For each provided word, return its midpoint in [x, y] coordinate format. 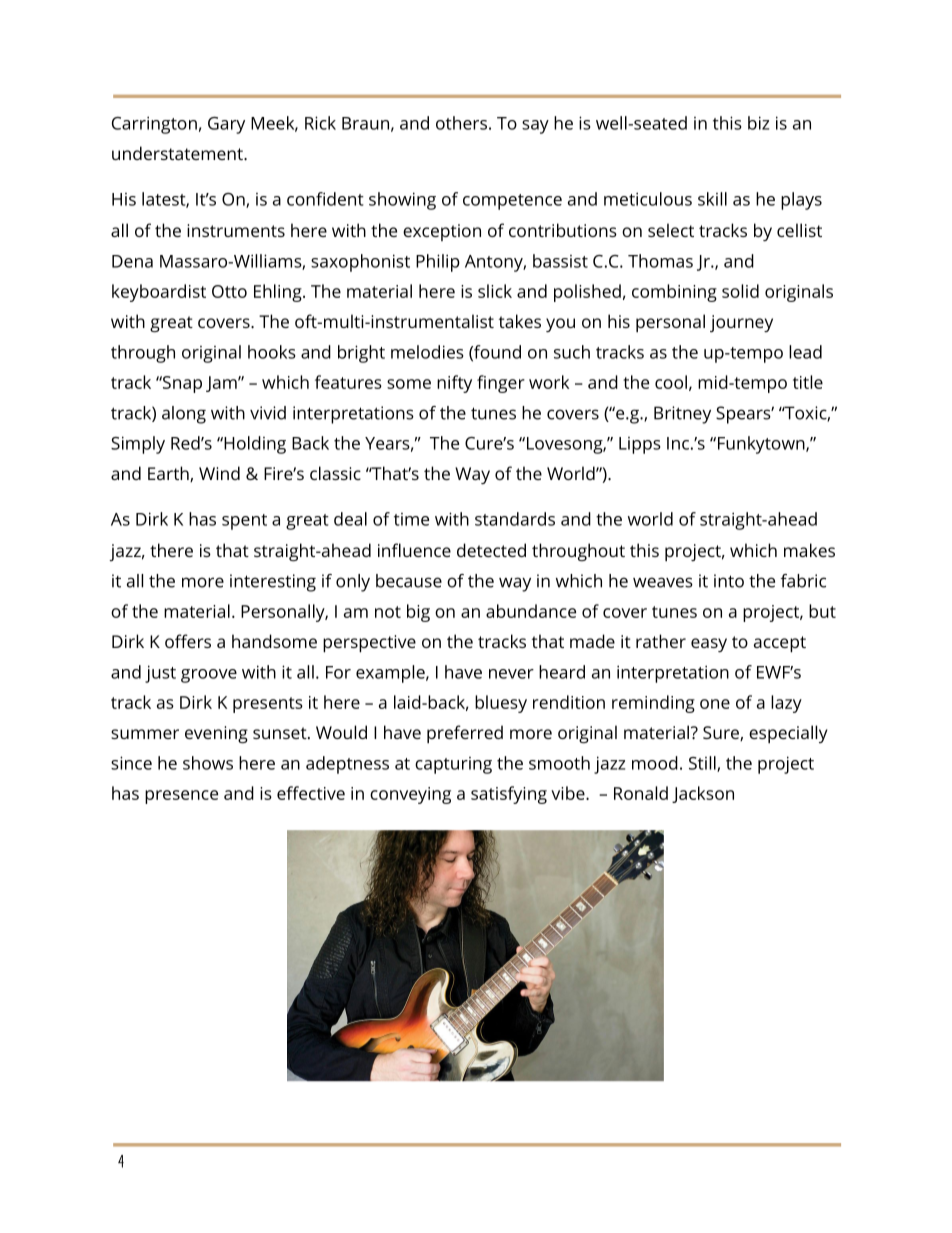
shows [208, 763]
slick [495, 291]
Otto [229, 291]
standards [515, 519]
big [418, 613]
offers [188, 641]
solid [740, 291]
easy [709, 645]
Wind [219, 473]
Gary [226, 125]
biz [758, 123]
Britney [682, 415]
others [461, 123]
